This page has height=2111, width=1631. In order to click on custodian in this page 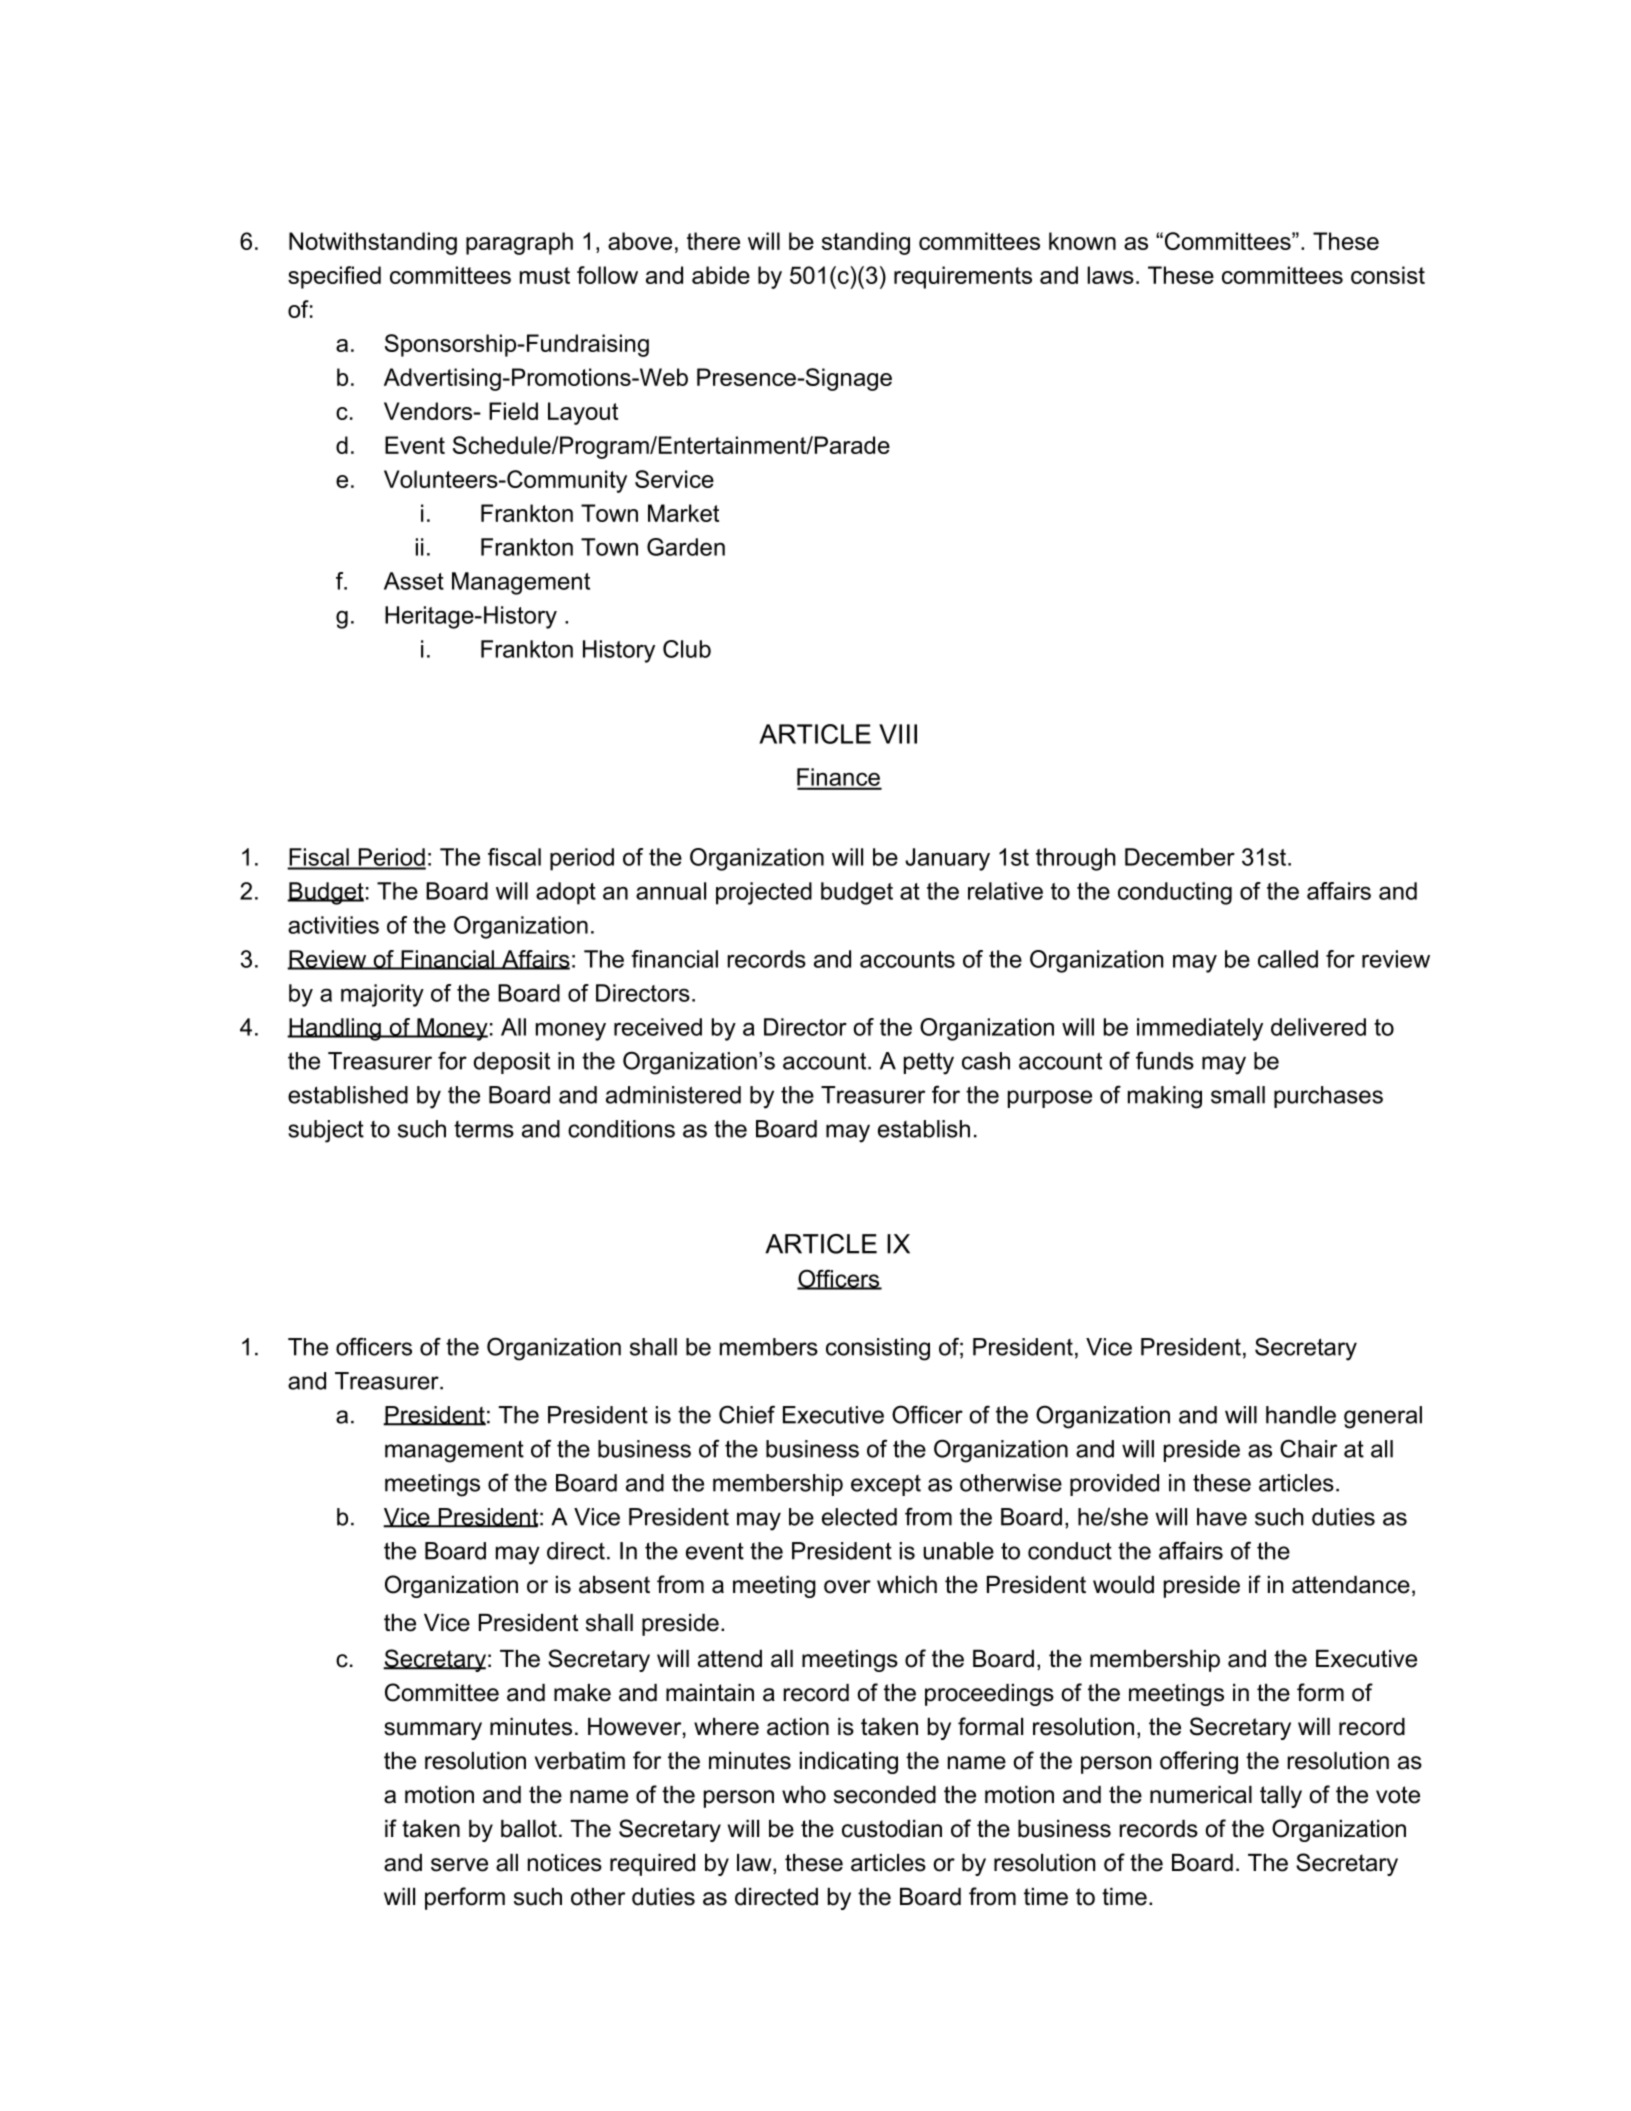, I will do `click(892, 1829)`.
